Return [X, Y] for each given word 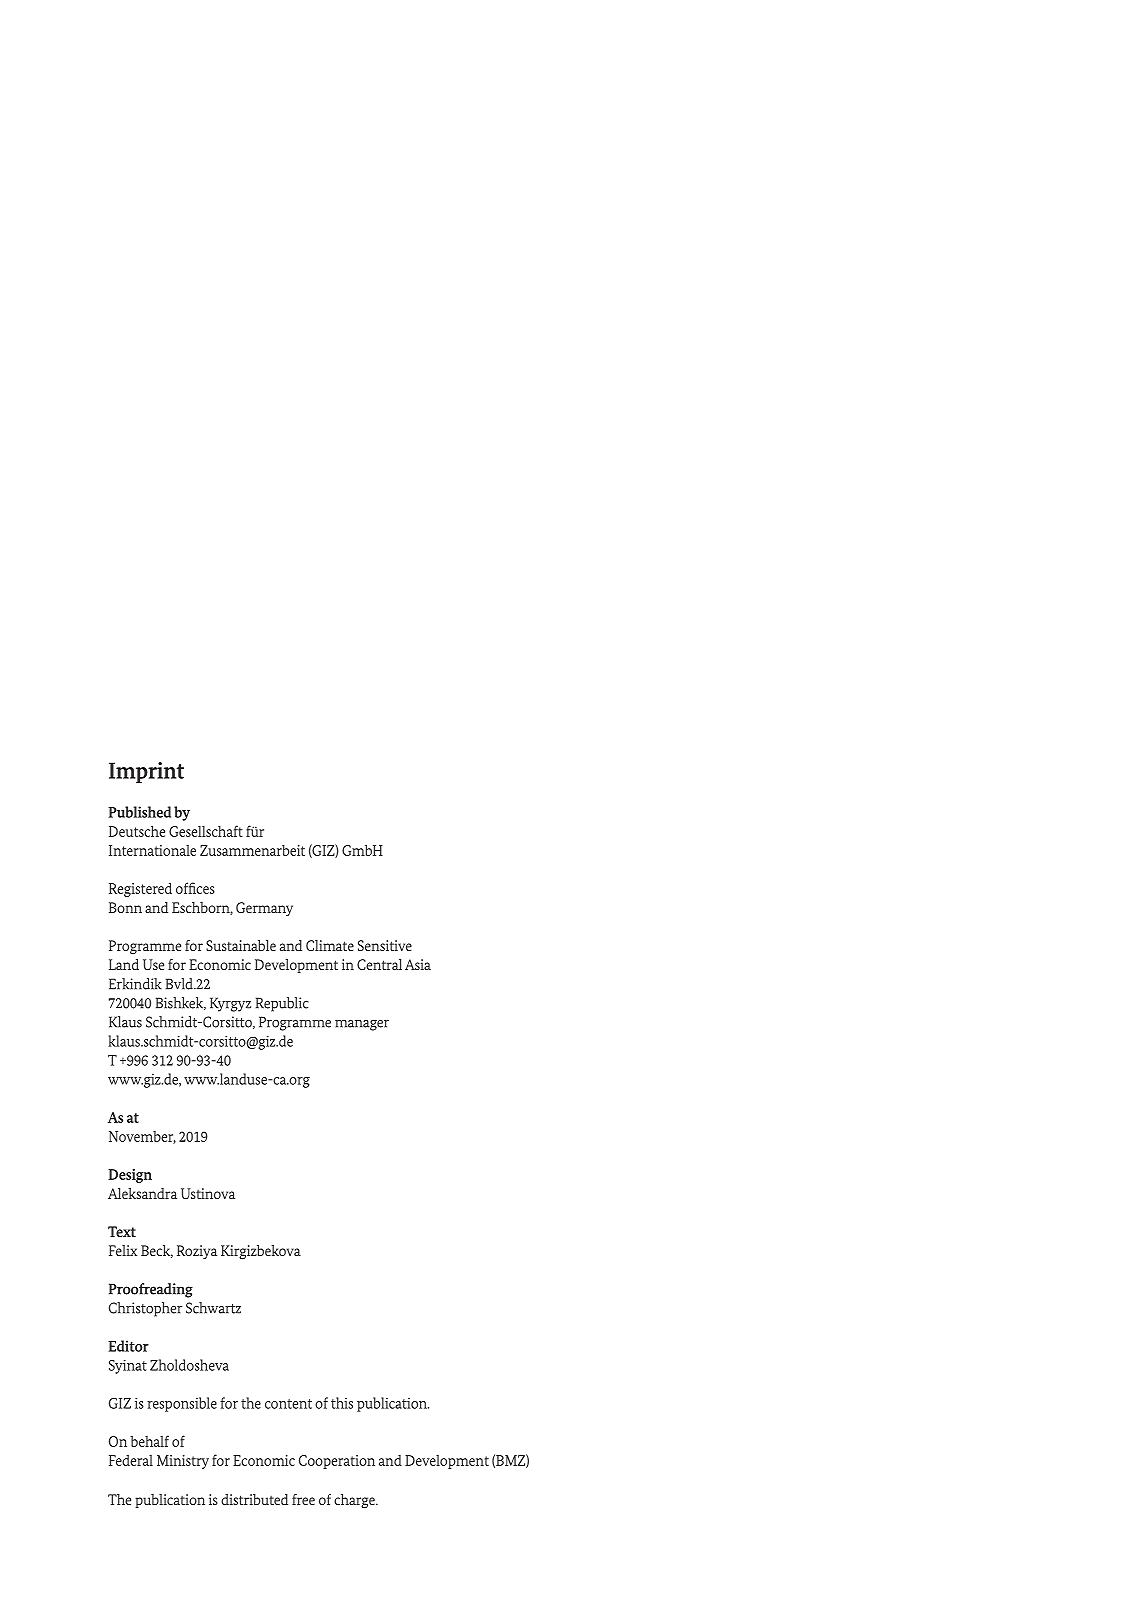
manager [362, 1025]
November [142, 1137]
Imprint [146, 772]
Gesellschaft [206, 831]
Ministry [183, 1462]
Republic [282, 1004]
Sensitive [385, 945]
